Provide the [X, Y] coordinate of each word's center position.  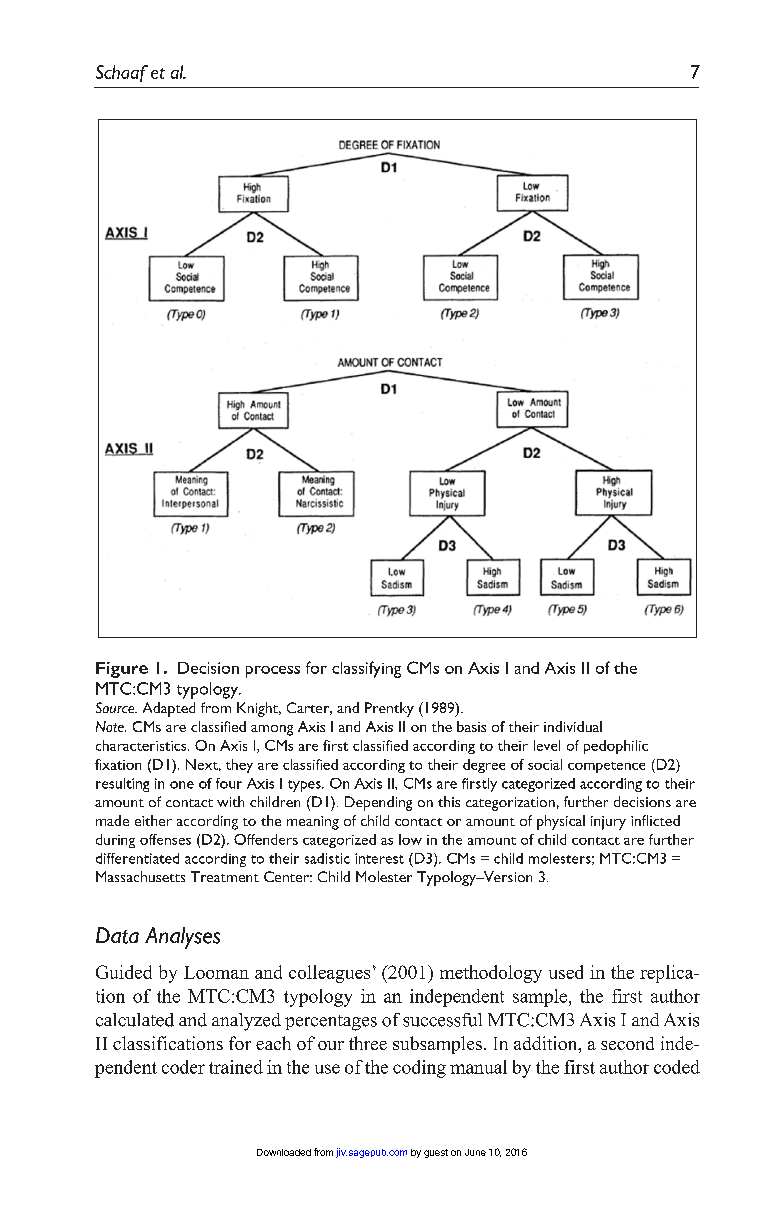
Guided [124, 972]
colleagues [329, 974]
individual [573, 726]
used [566, 972]
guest [436, 1153]
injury [608, 823]
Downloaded [284, 1152]
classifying [366, 669]
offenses [165, 839]
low [410, 839]
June [475, 1152]
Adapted [169, 709]
